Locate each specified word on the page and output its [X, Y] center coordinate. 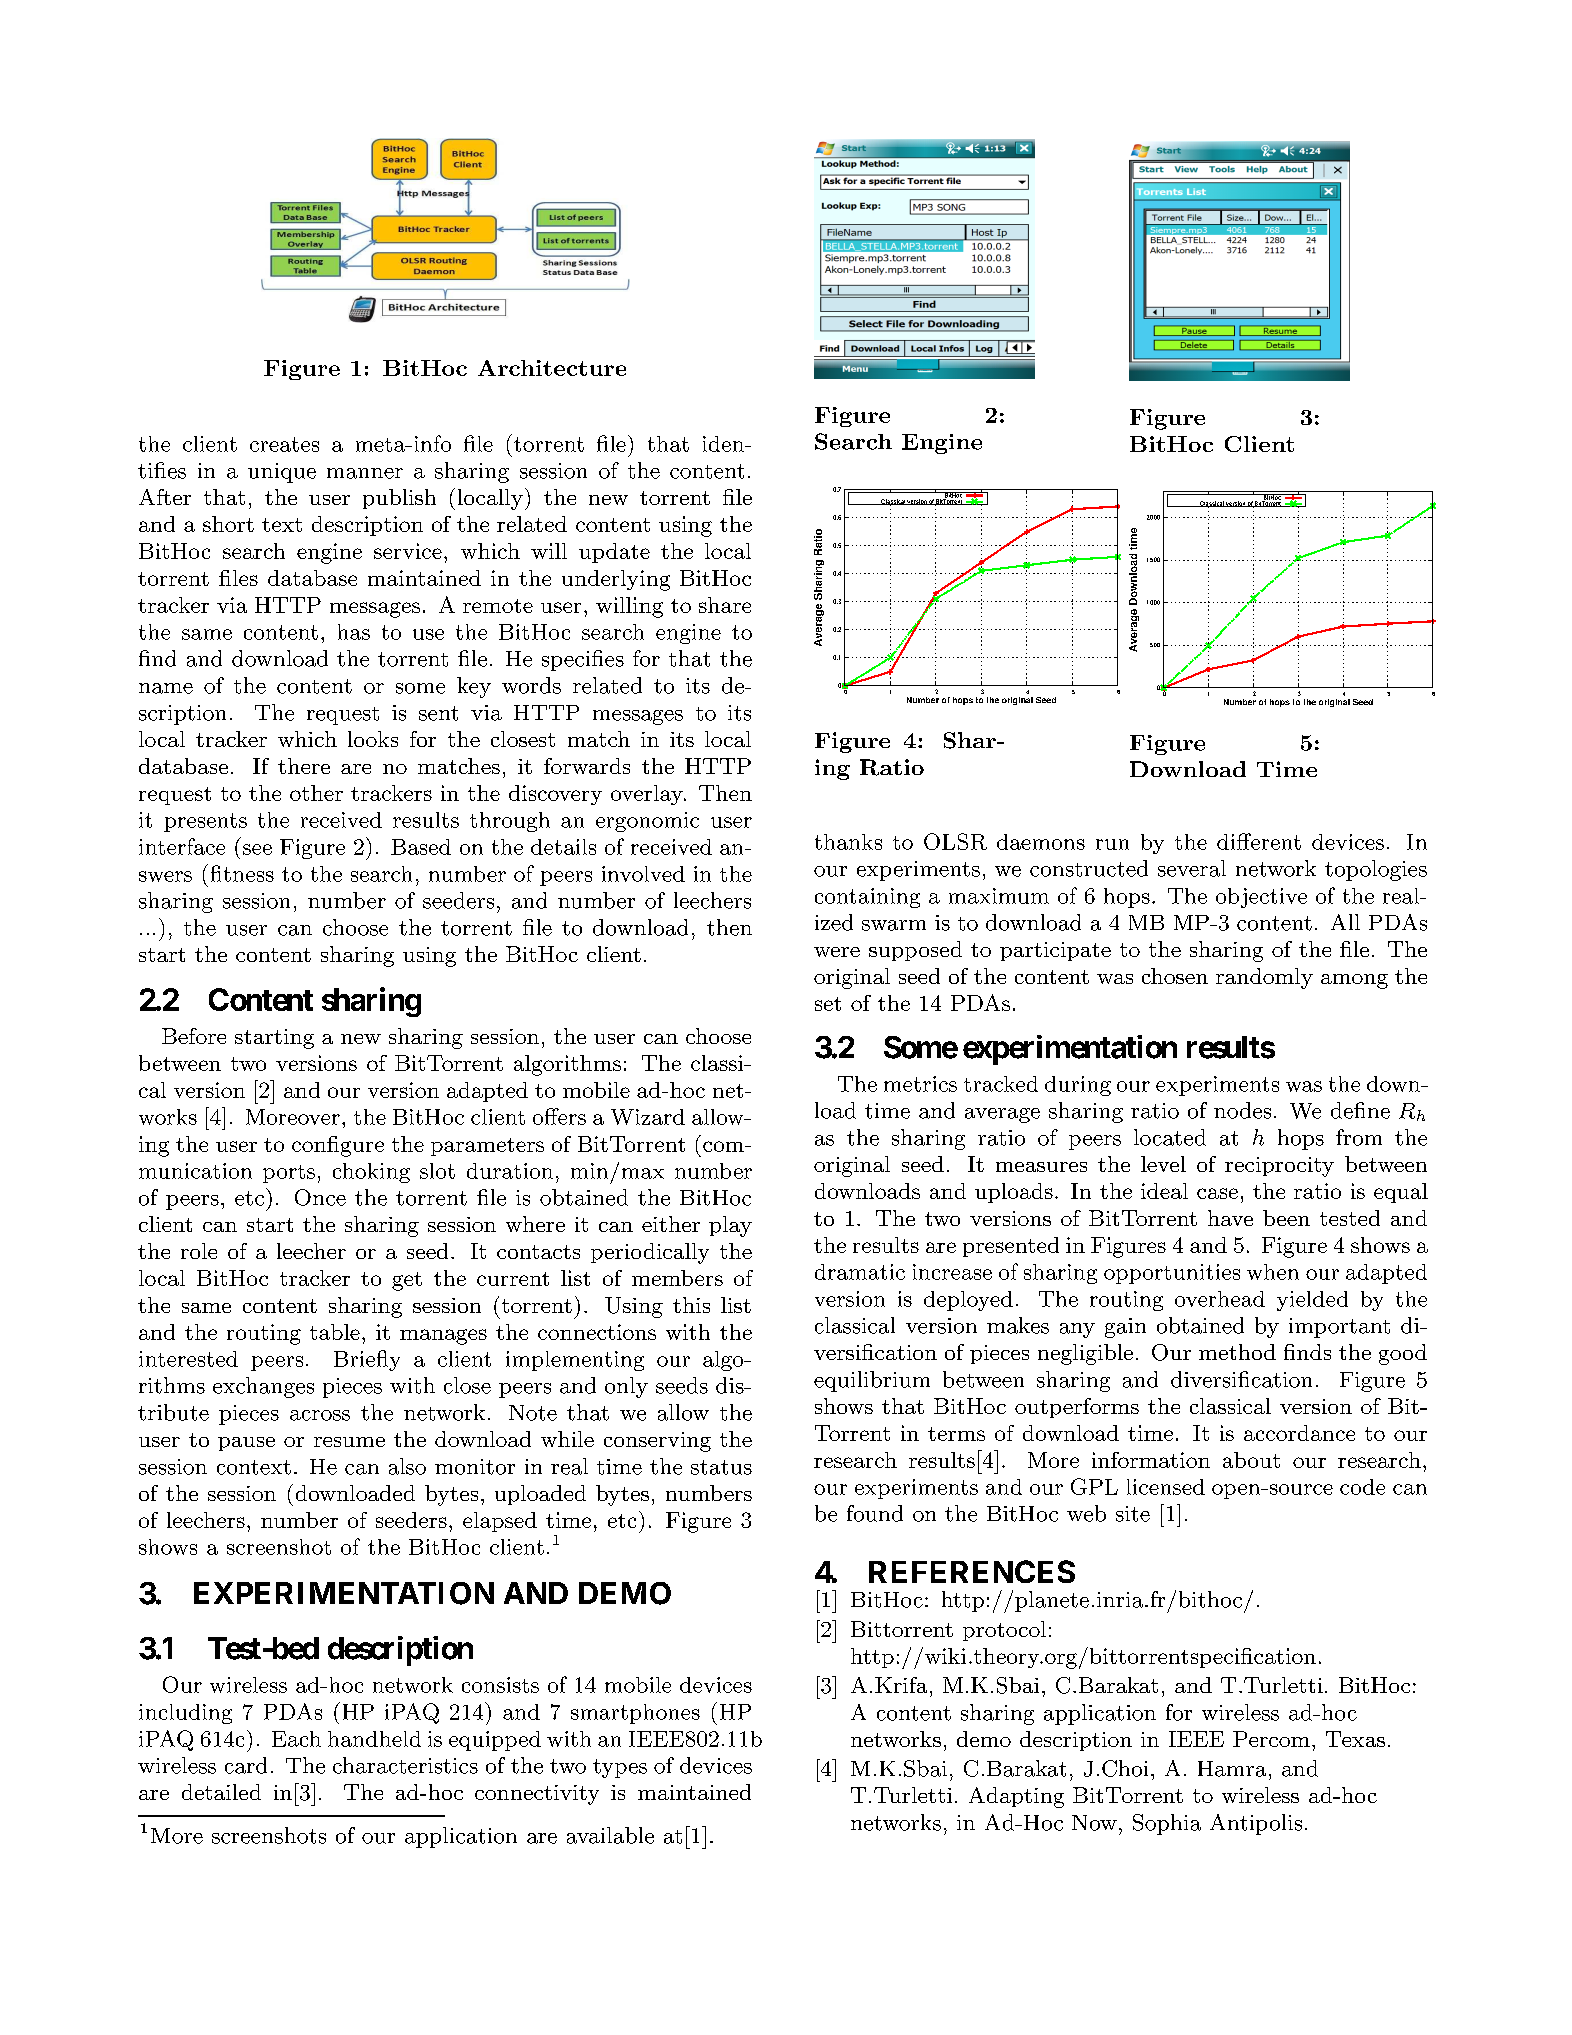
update [614, 553]
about [1251, 1460]
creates [284, 444]
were [837, 952]
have [1230, 1218]
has [354, 632]
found [875, 1513]
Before [194, 1036]
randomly [1264, 978]
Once [320, 1197]
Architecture [552, 368]
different [1259, 841]
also [407, 1466]
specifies [583, 660]
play [730, 1226]
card [246, 1765]
